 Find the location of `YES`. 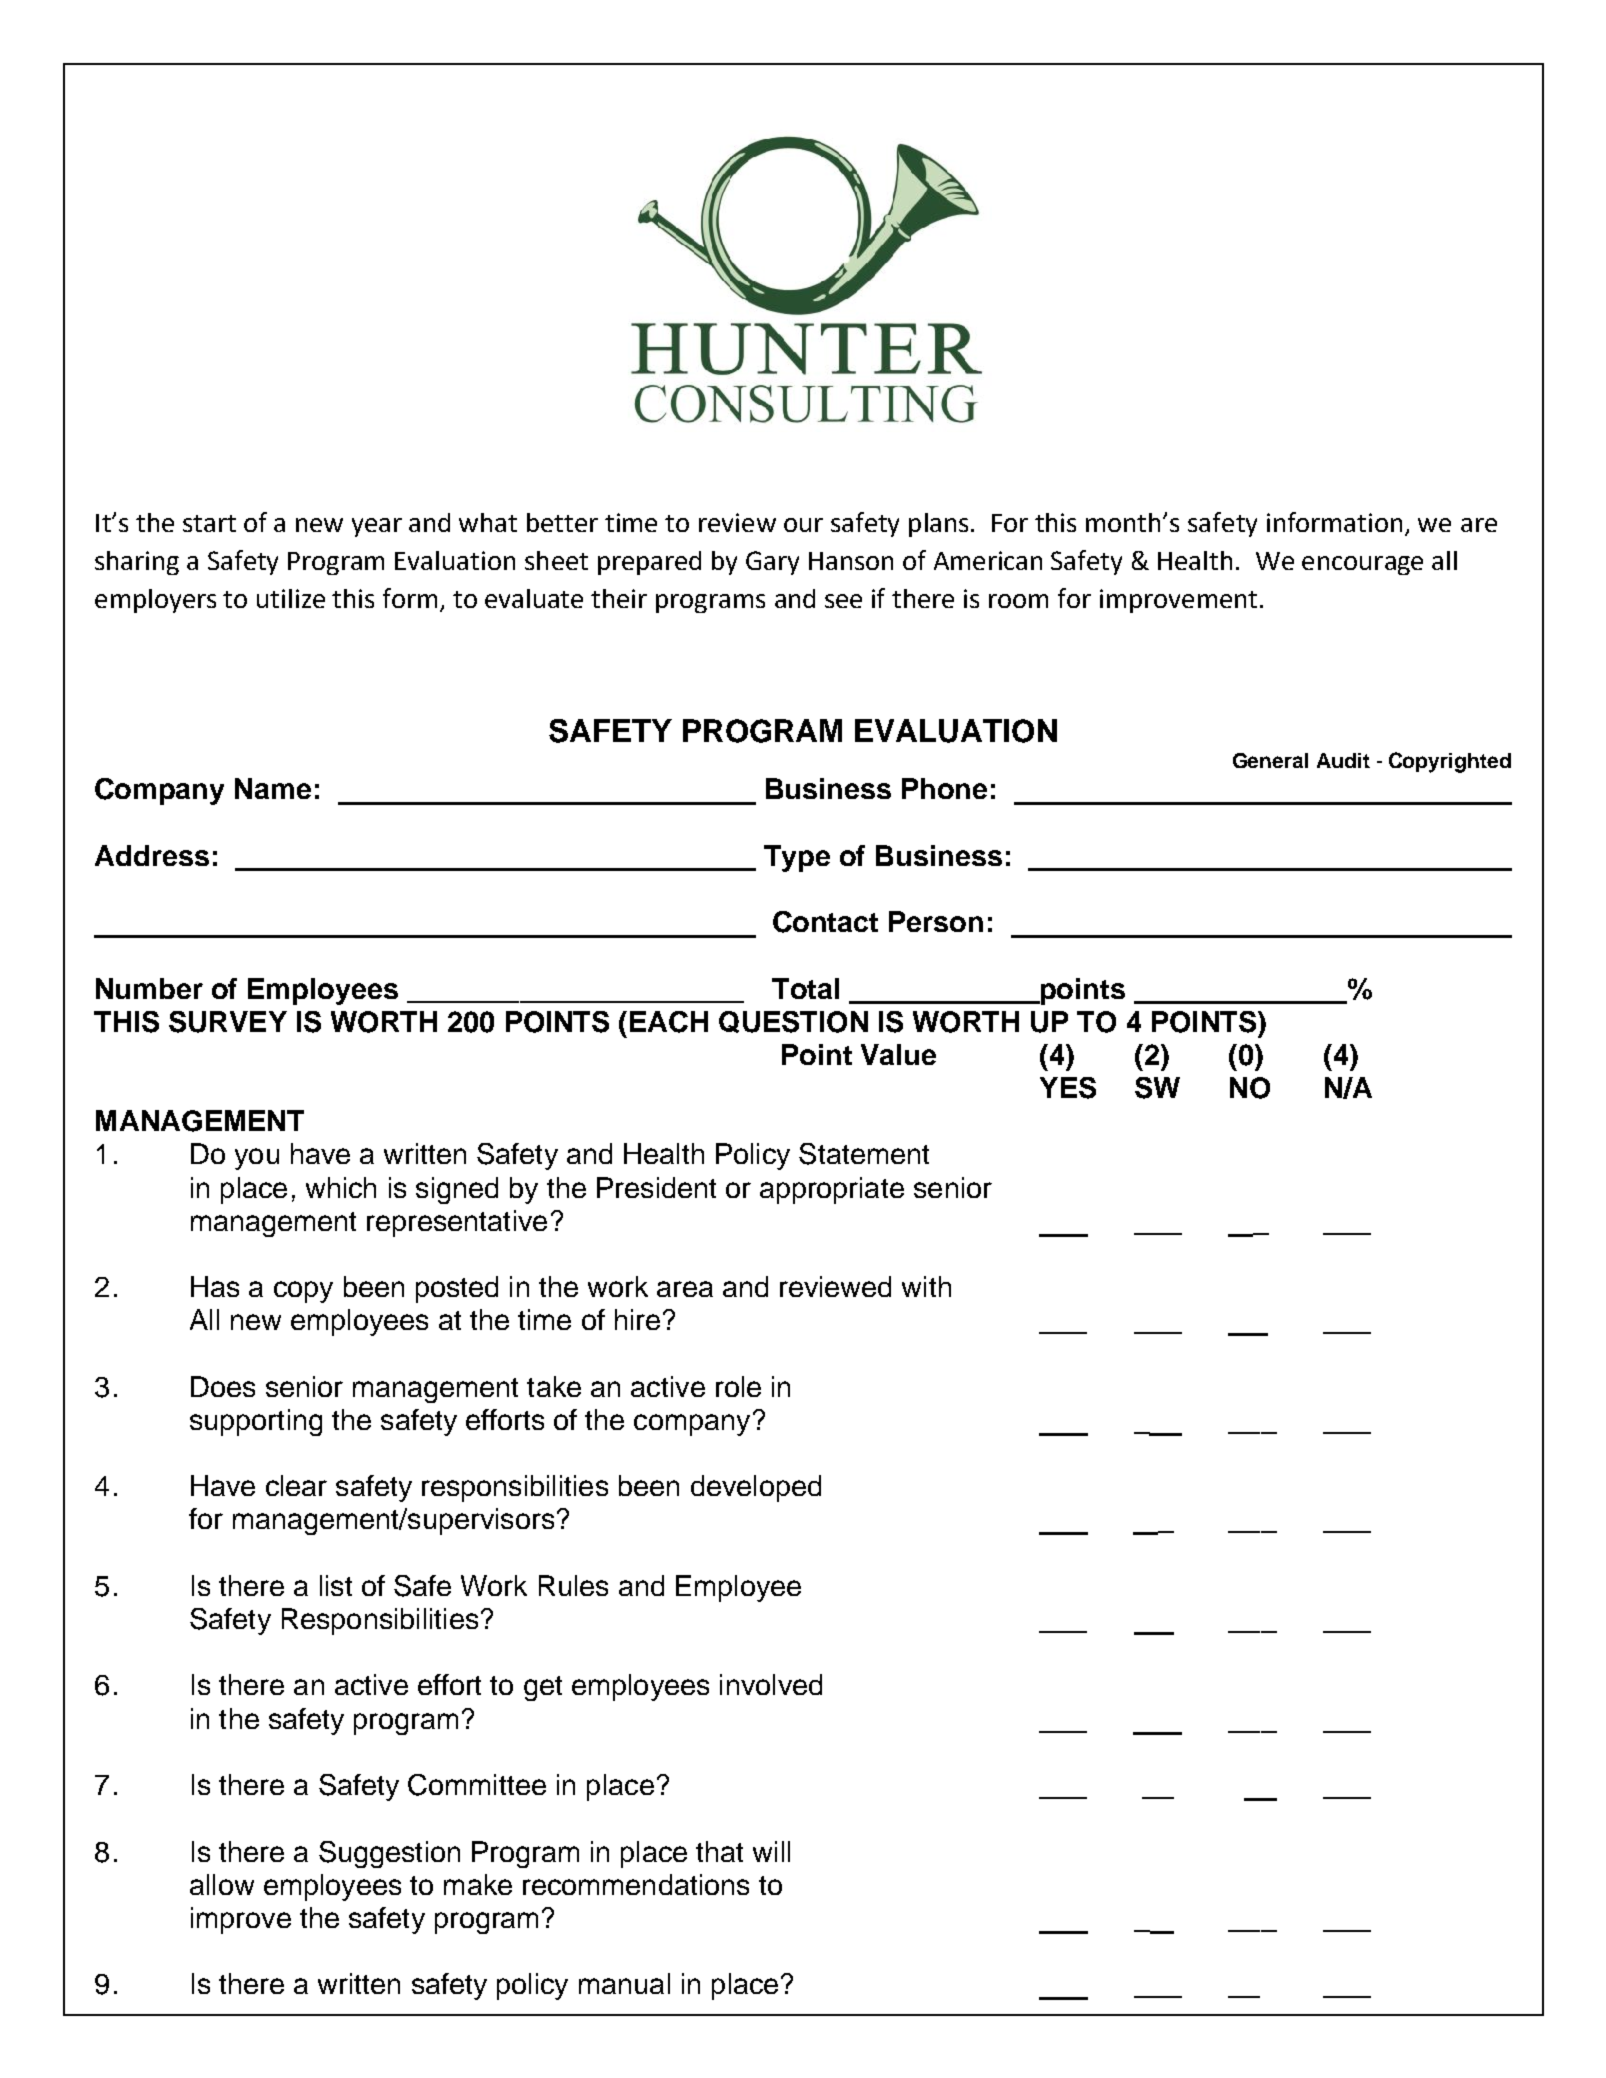

YES is located at coordinates (1068, 1088).
